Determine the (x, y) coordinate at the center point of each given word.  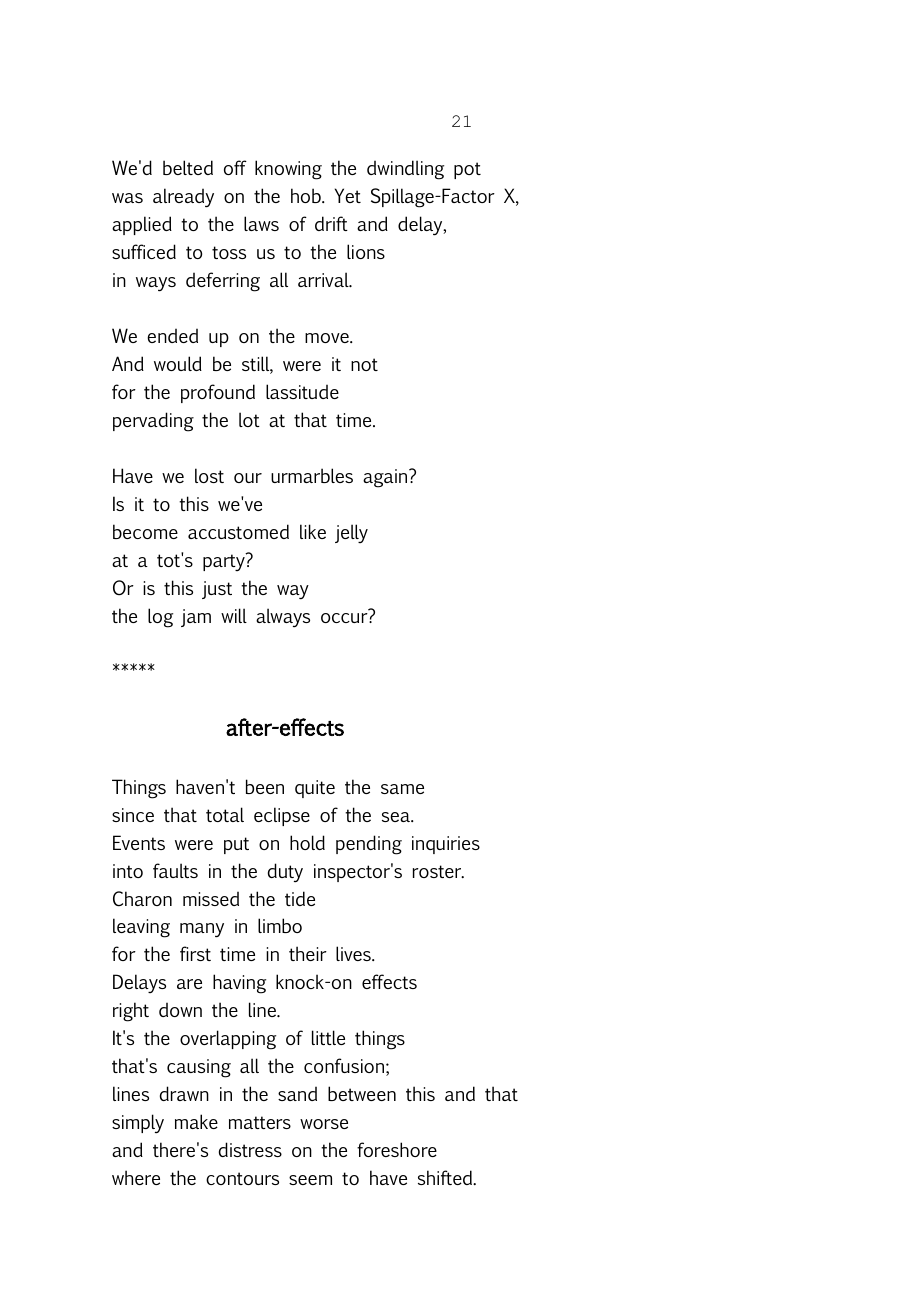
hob (307, 195)
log (160, 618)
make (196, 1121)
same (402, 789)
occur (345, 618)
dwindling (405, 170)
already (183, 198)
